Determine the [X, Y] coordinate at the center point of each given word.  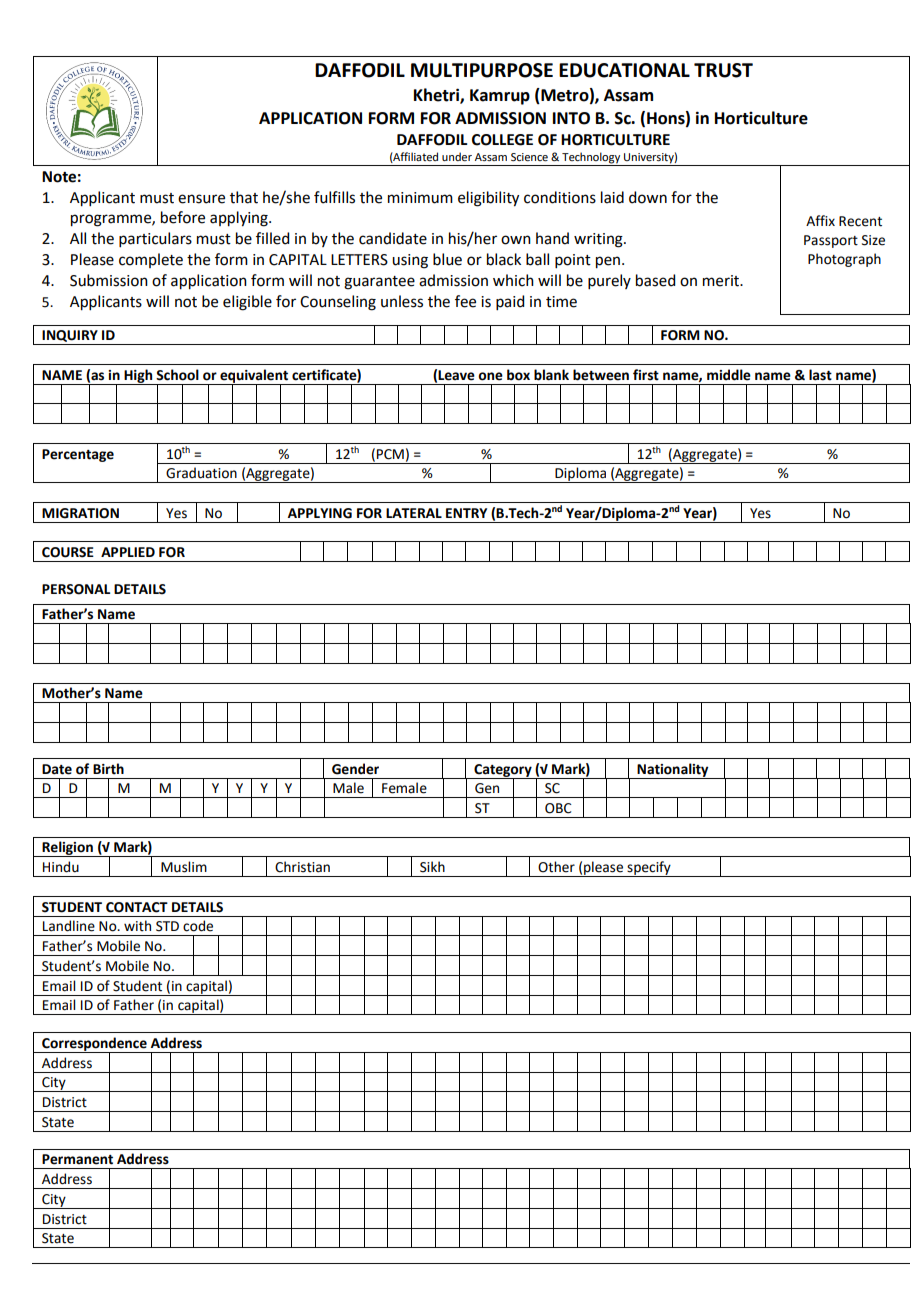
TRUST [723, 70]
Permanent [77, 1159]
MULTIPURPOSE [482, 70]
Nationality [673, 771]
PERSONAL [76, 589]
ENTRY [466, 513]
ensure [201, 199]
